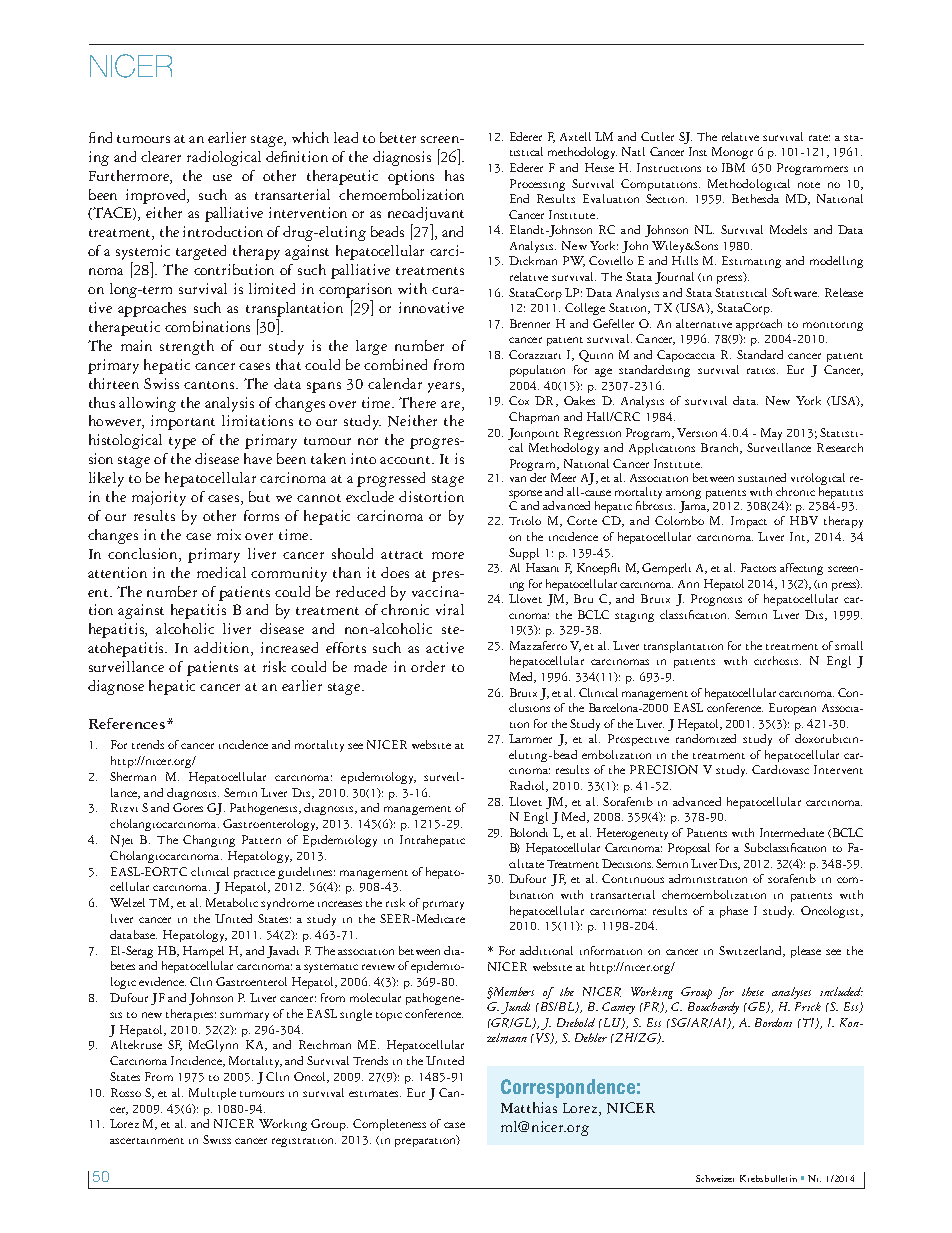 This image has width=952, height=1233. What do you see at coordinates (734, 912) in the image?
I see `phase` at bounding box center [734, 912].
